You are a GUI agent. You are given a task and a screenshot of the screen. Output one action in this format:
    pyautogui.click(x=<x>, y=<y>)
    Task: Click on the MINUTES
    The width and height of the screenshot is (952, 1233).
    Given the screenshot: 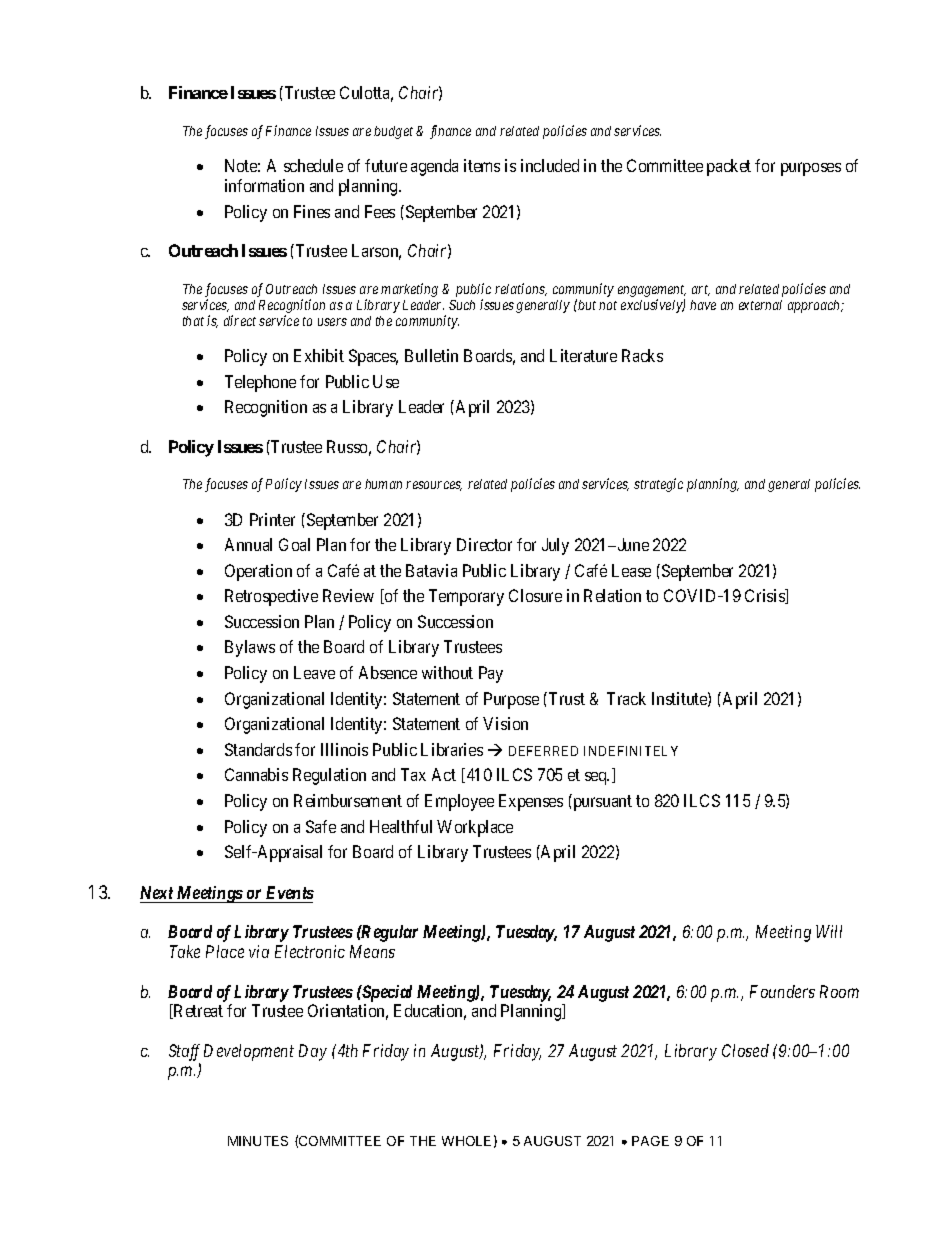 What is the action you would take?
    pyautogui.click(x=258, y=1141)
